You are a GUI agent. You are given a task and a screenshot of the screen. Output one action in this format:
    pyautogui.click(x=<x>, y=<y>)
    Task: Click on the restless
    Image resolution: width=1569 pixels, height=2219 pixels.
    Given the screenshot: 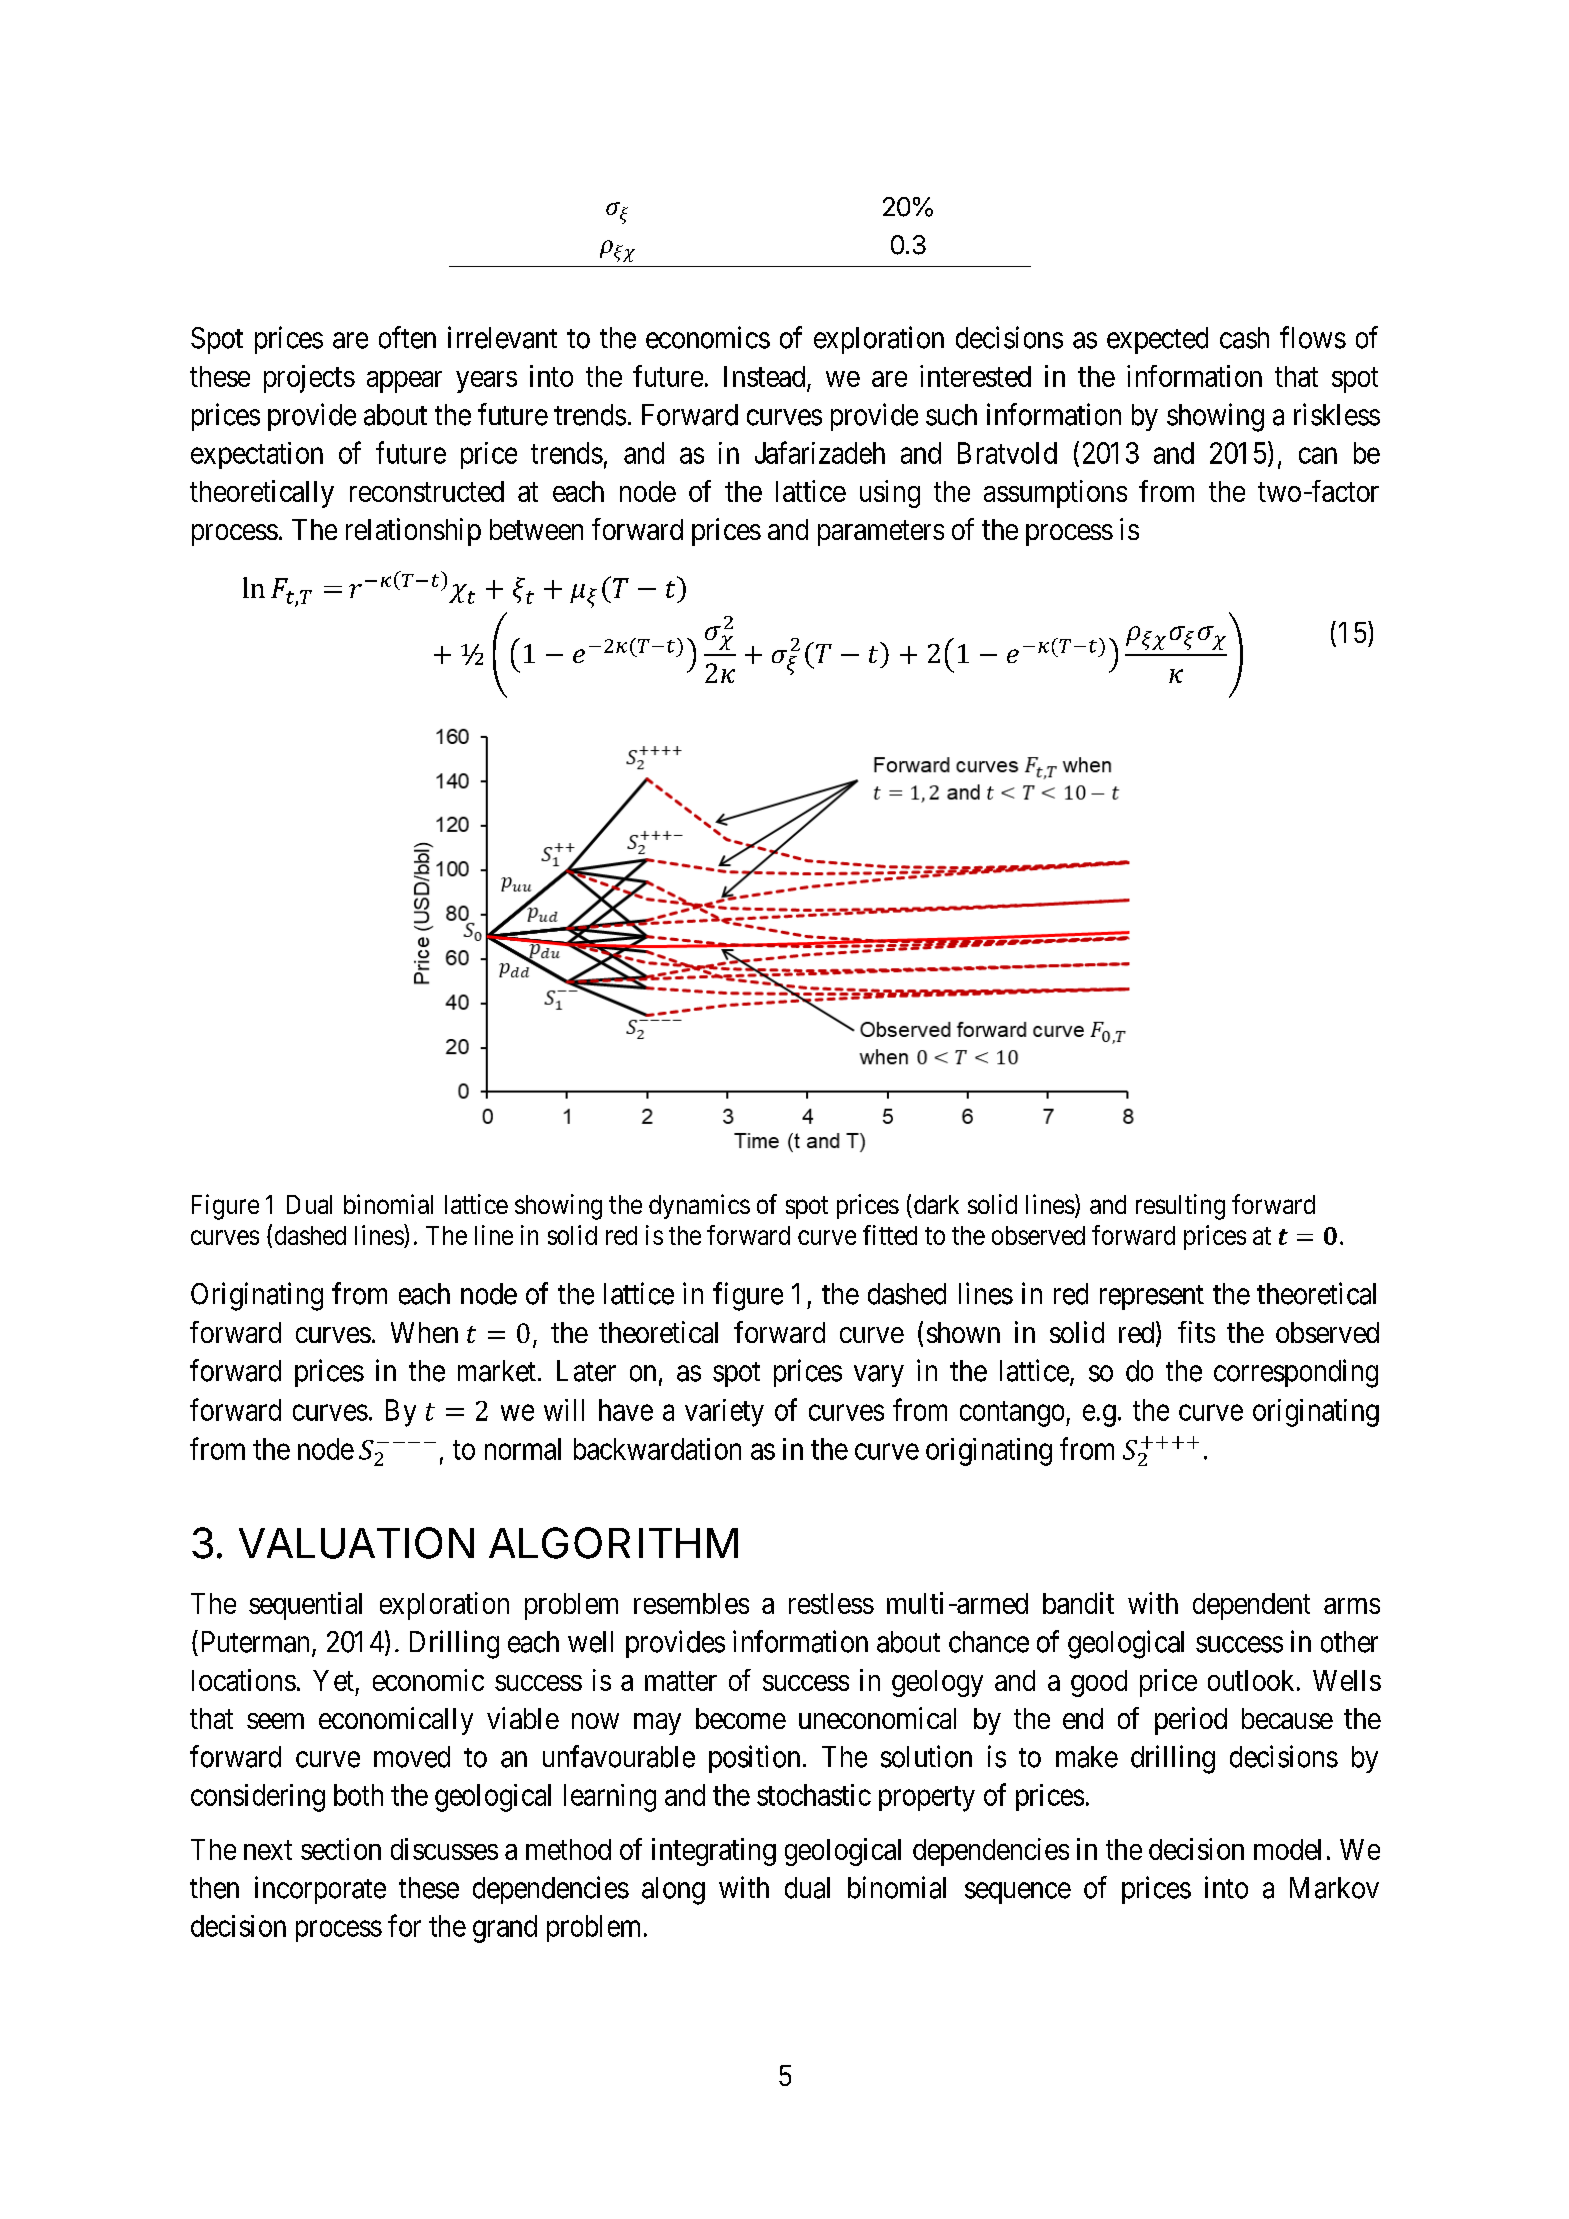 What is the action you would take?
    pyautogui.click(x=831, y=1603)
